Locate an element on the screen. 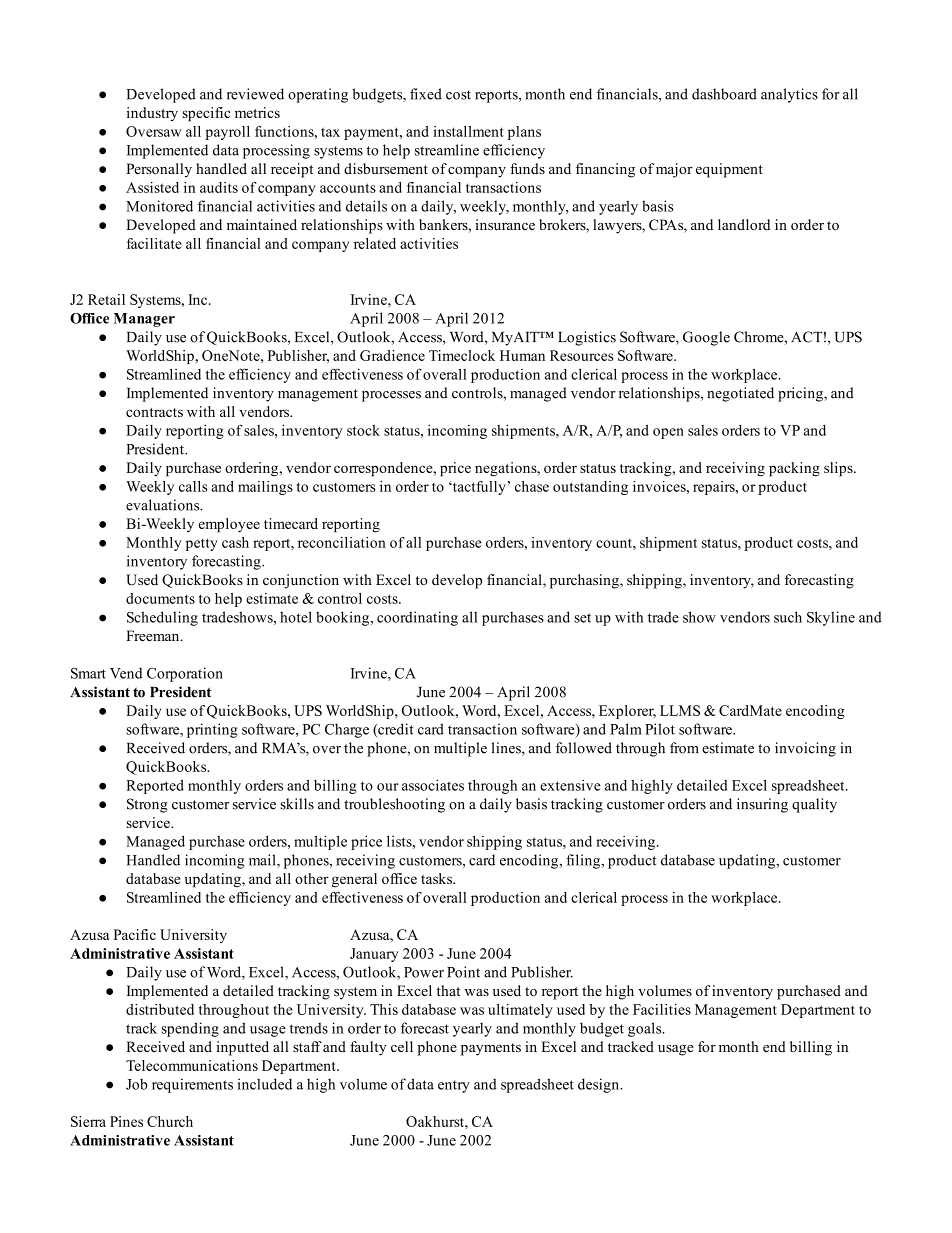  negotiated is located at coordinates (740, 394).
